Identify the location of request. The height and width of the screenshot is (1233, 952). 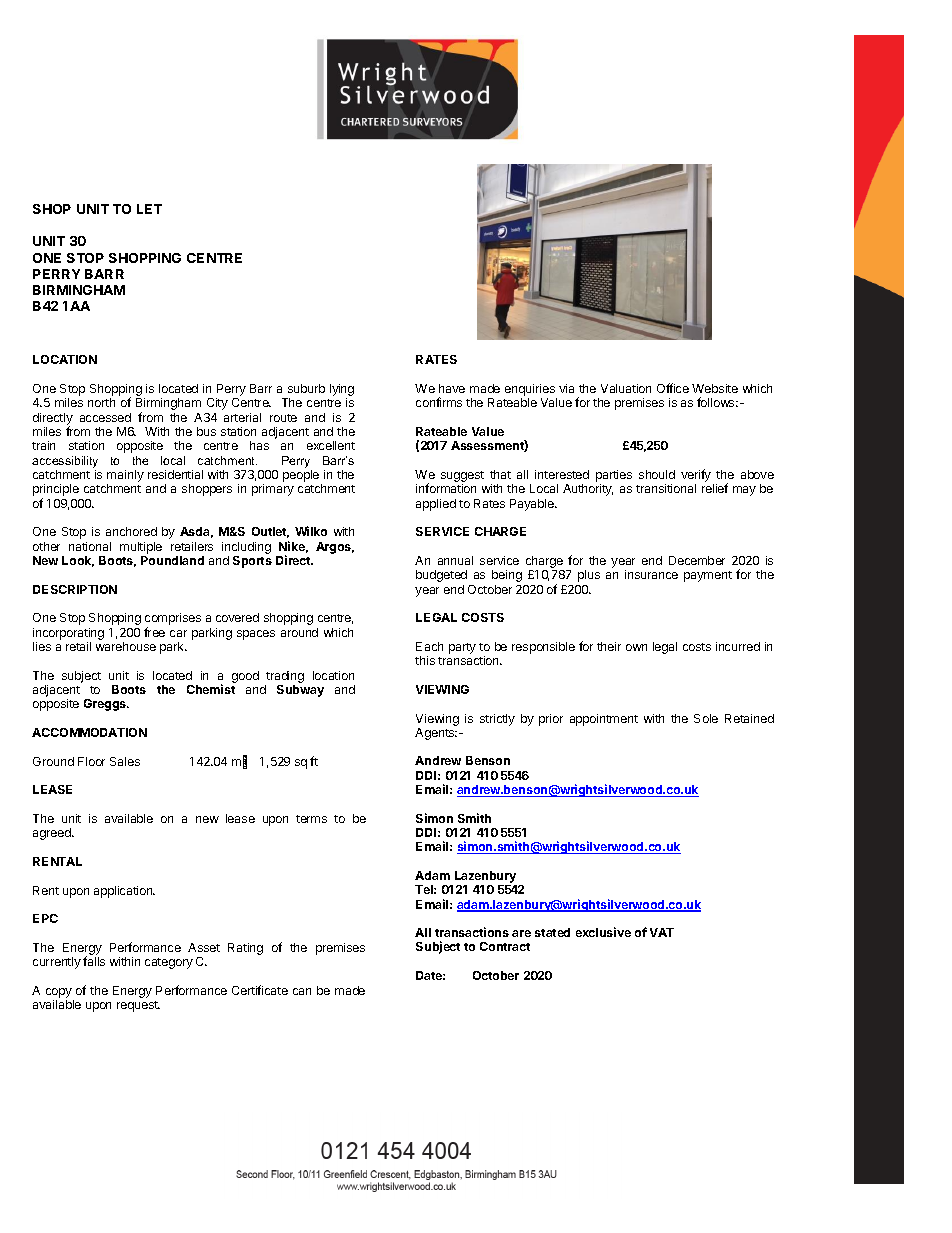
(138, 1006).
